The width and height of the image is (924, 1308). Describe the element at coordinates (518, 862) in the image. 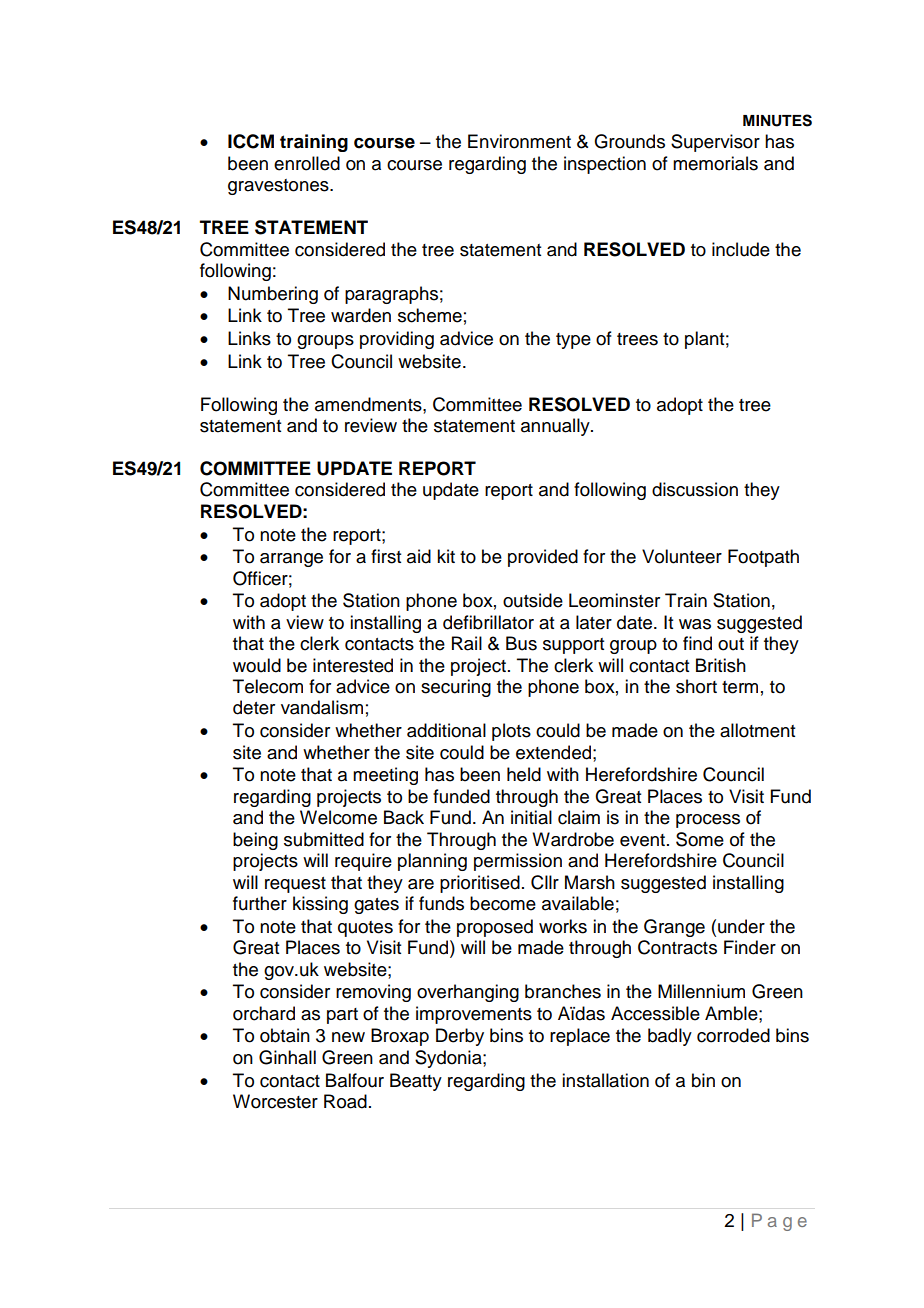

I see `permission` at that location.
